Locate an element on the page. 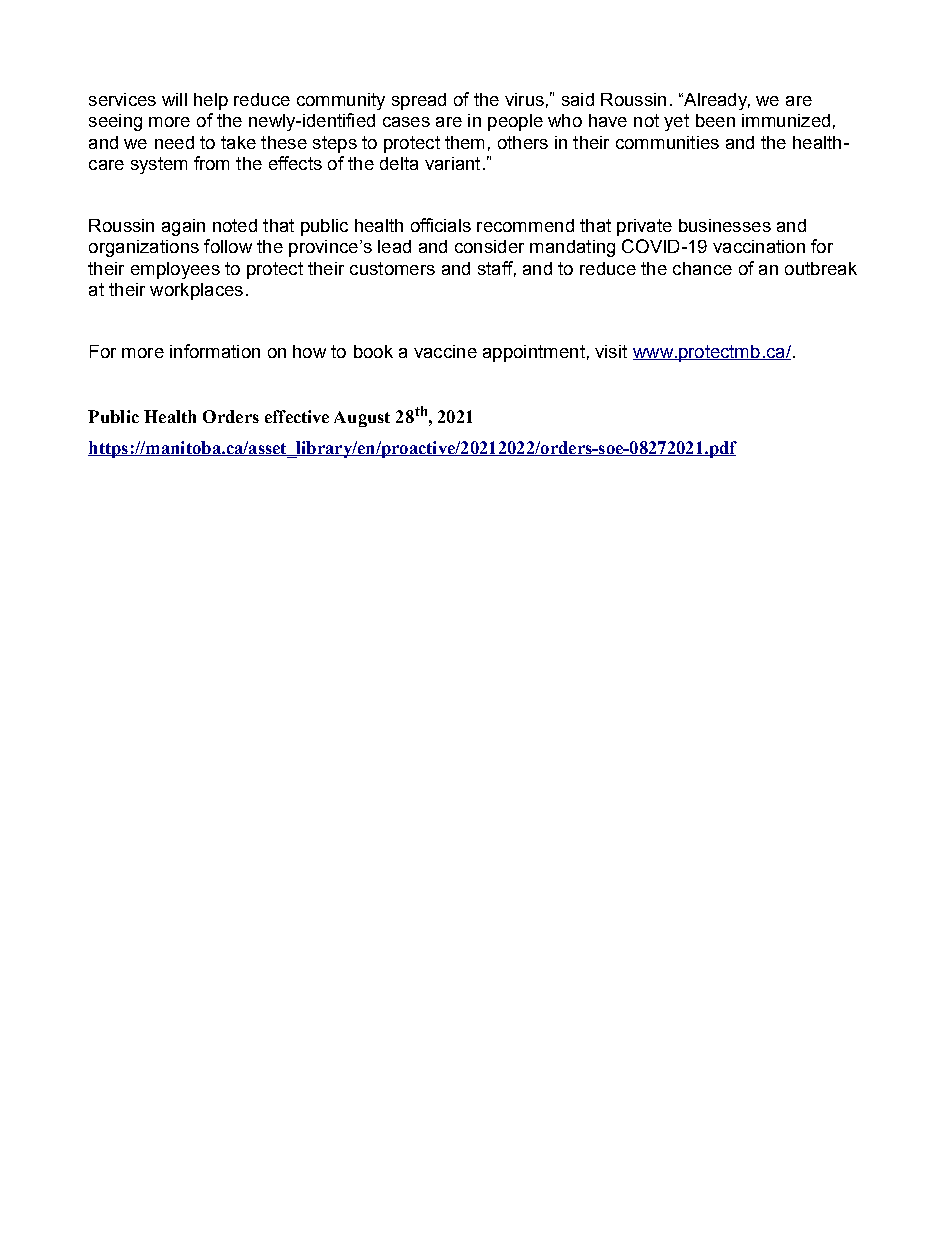 This document has height=1233, width=952. spread is located at coordinates (419, 101).
